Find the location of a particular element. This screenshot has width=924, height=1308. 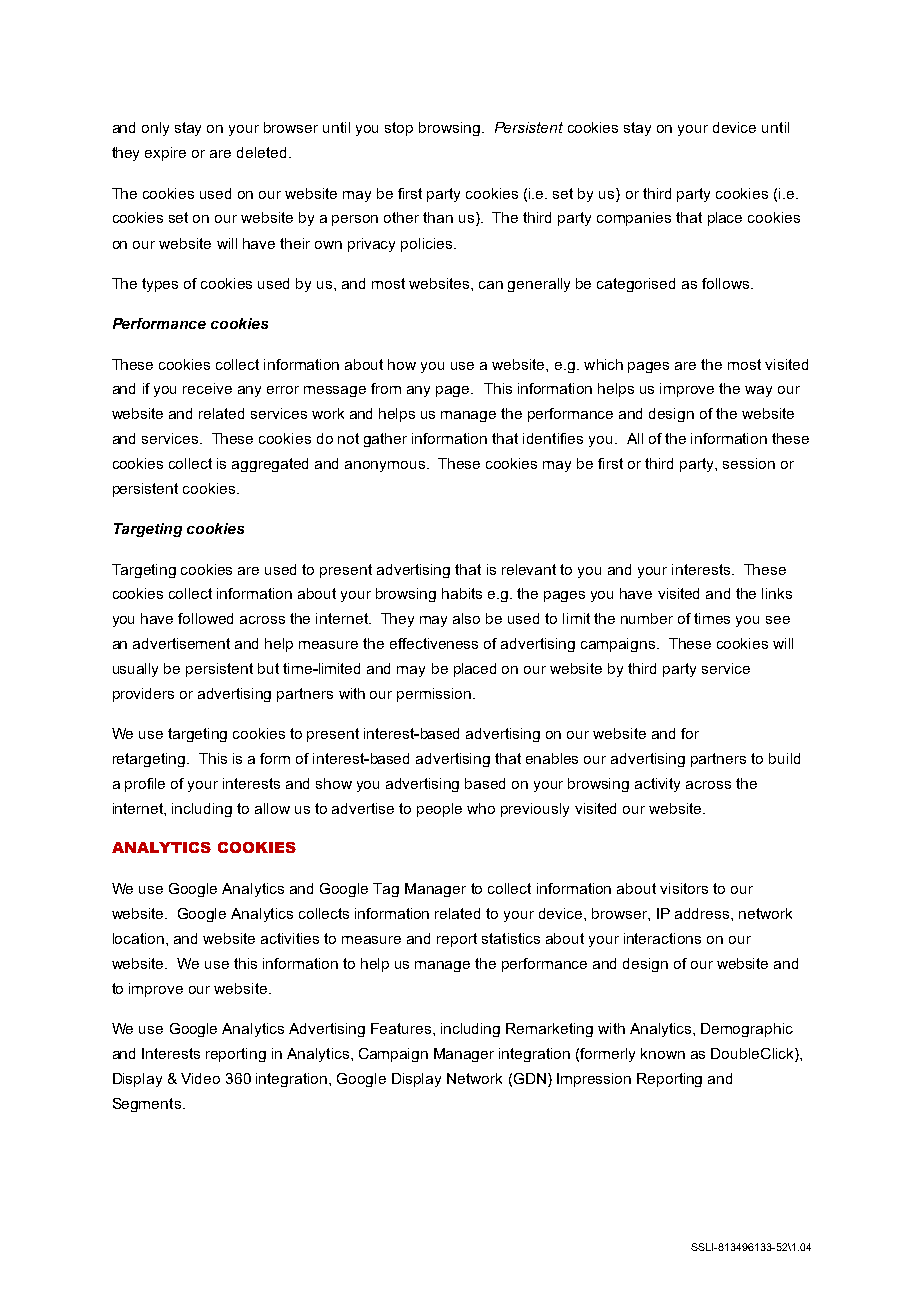

from is located at coordinates (386, 388).
